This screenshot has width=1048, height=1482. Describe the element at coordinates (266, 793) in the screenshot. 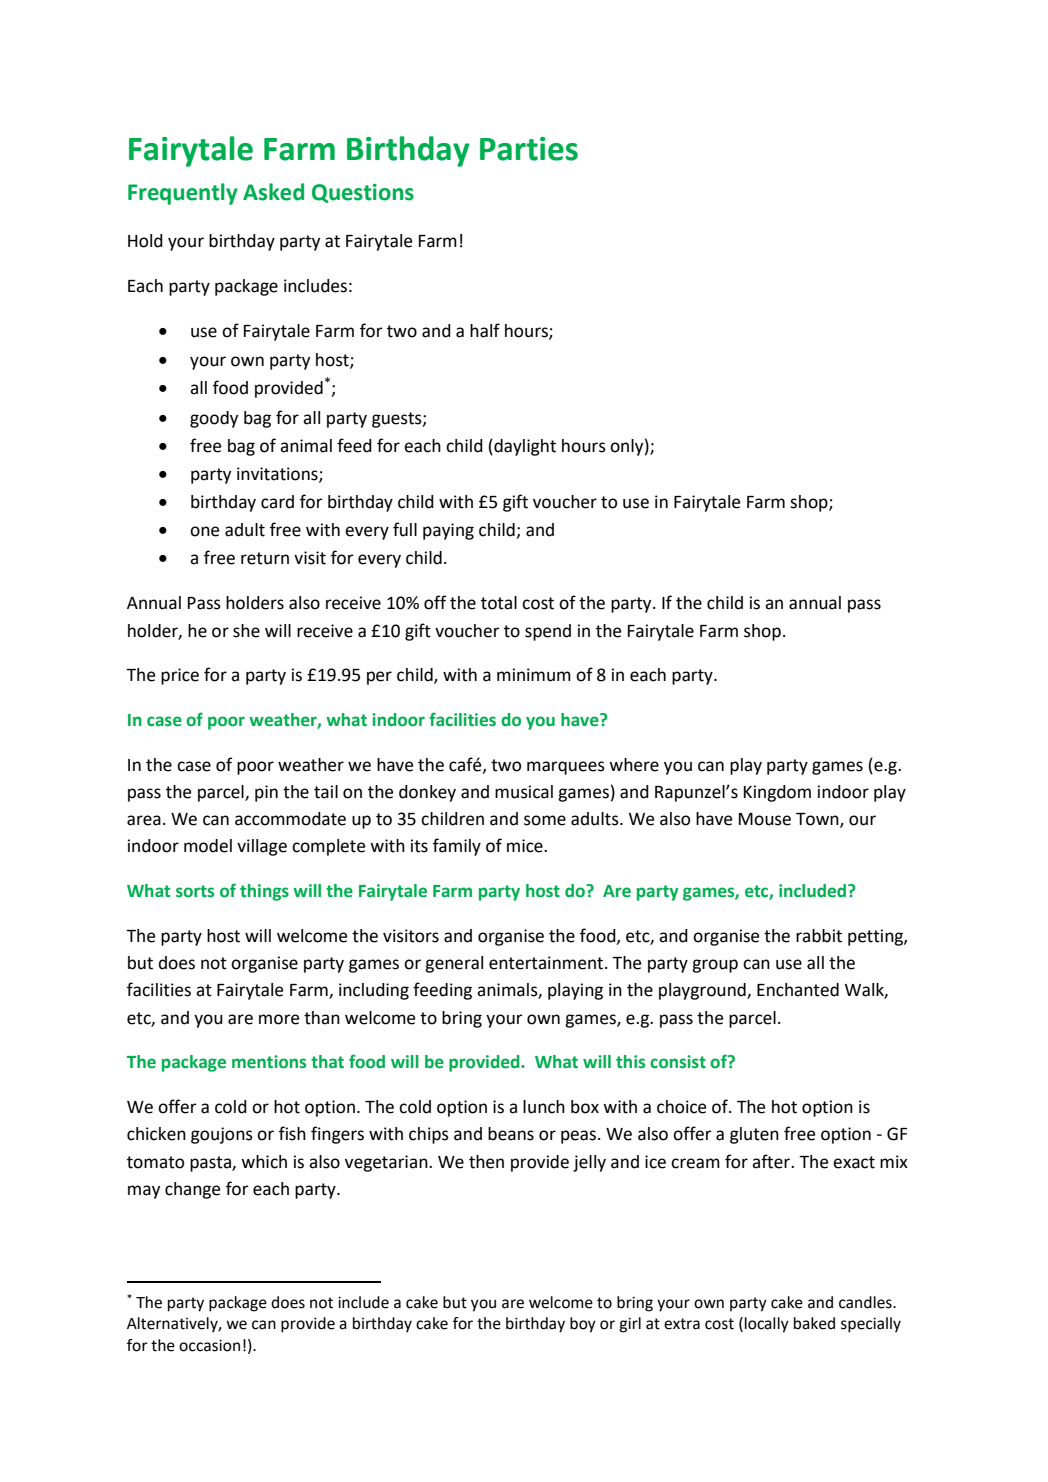

I see `pin` at that location.
